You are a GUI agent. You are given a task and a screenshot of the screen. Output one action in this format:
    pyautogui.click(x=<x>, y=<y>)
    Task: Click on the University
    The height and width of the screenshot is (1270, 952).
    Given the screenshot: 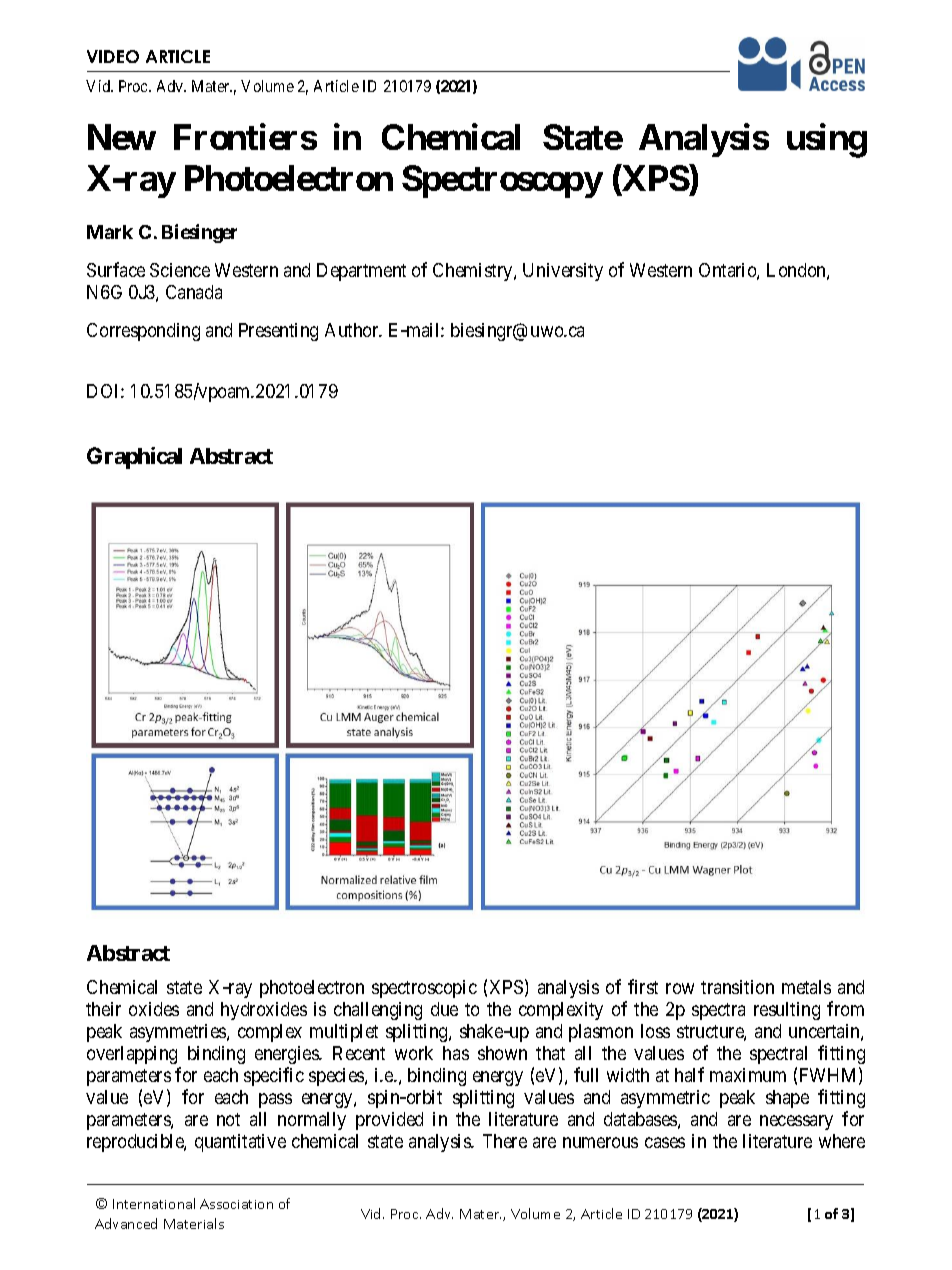 What is the action you would take?
    pyautogui.click(x=563, y=272)
